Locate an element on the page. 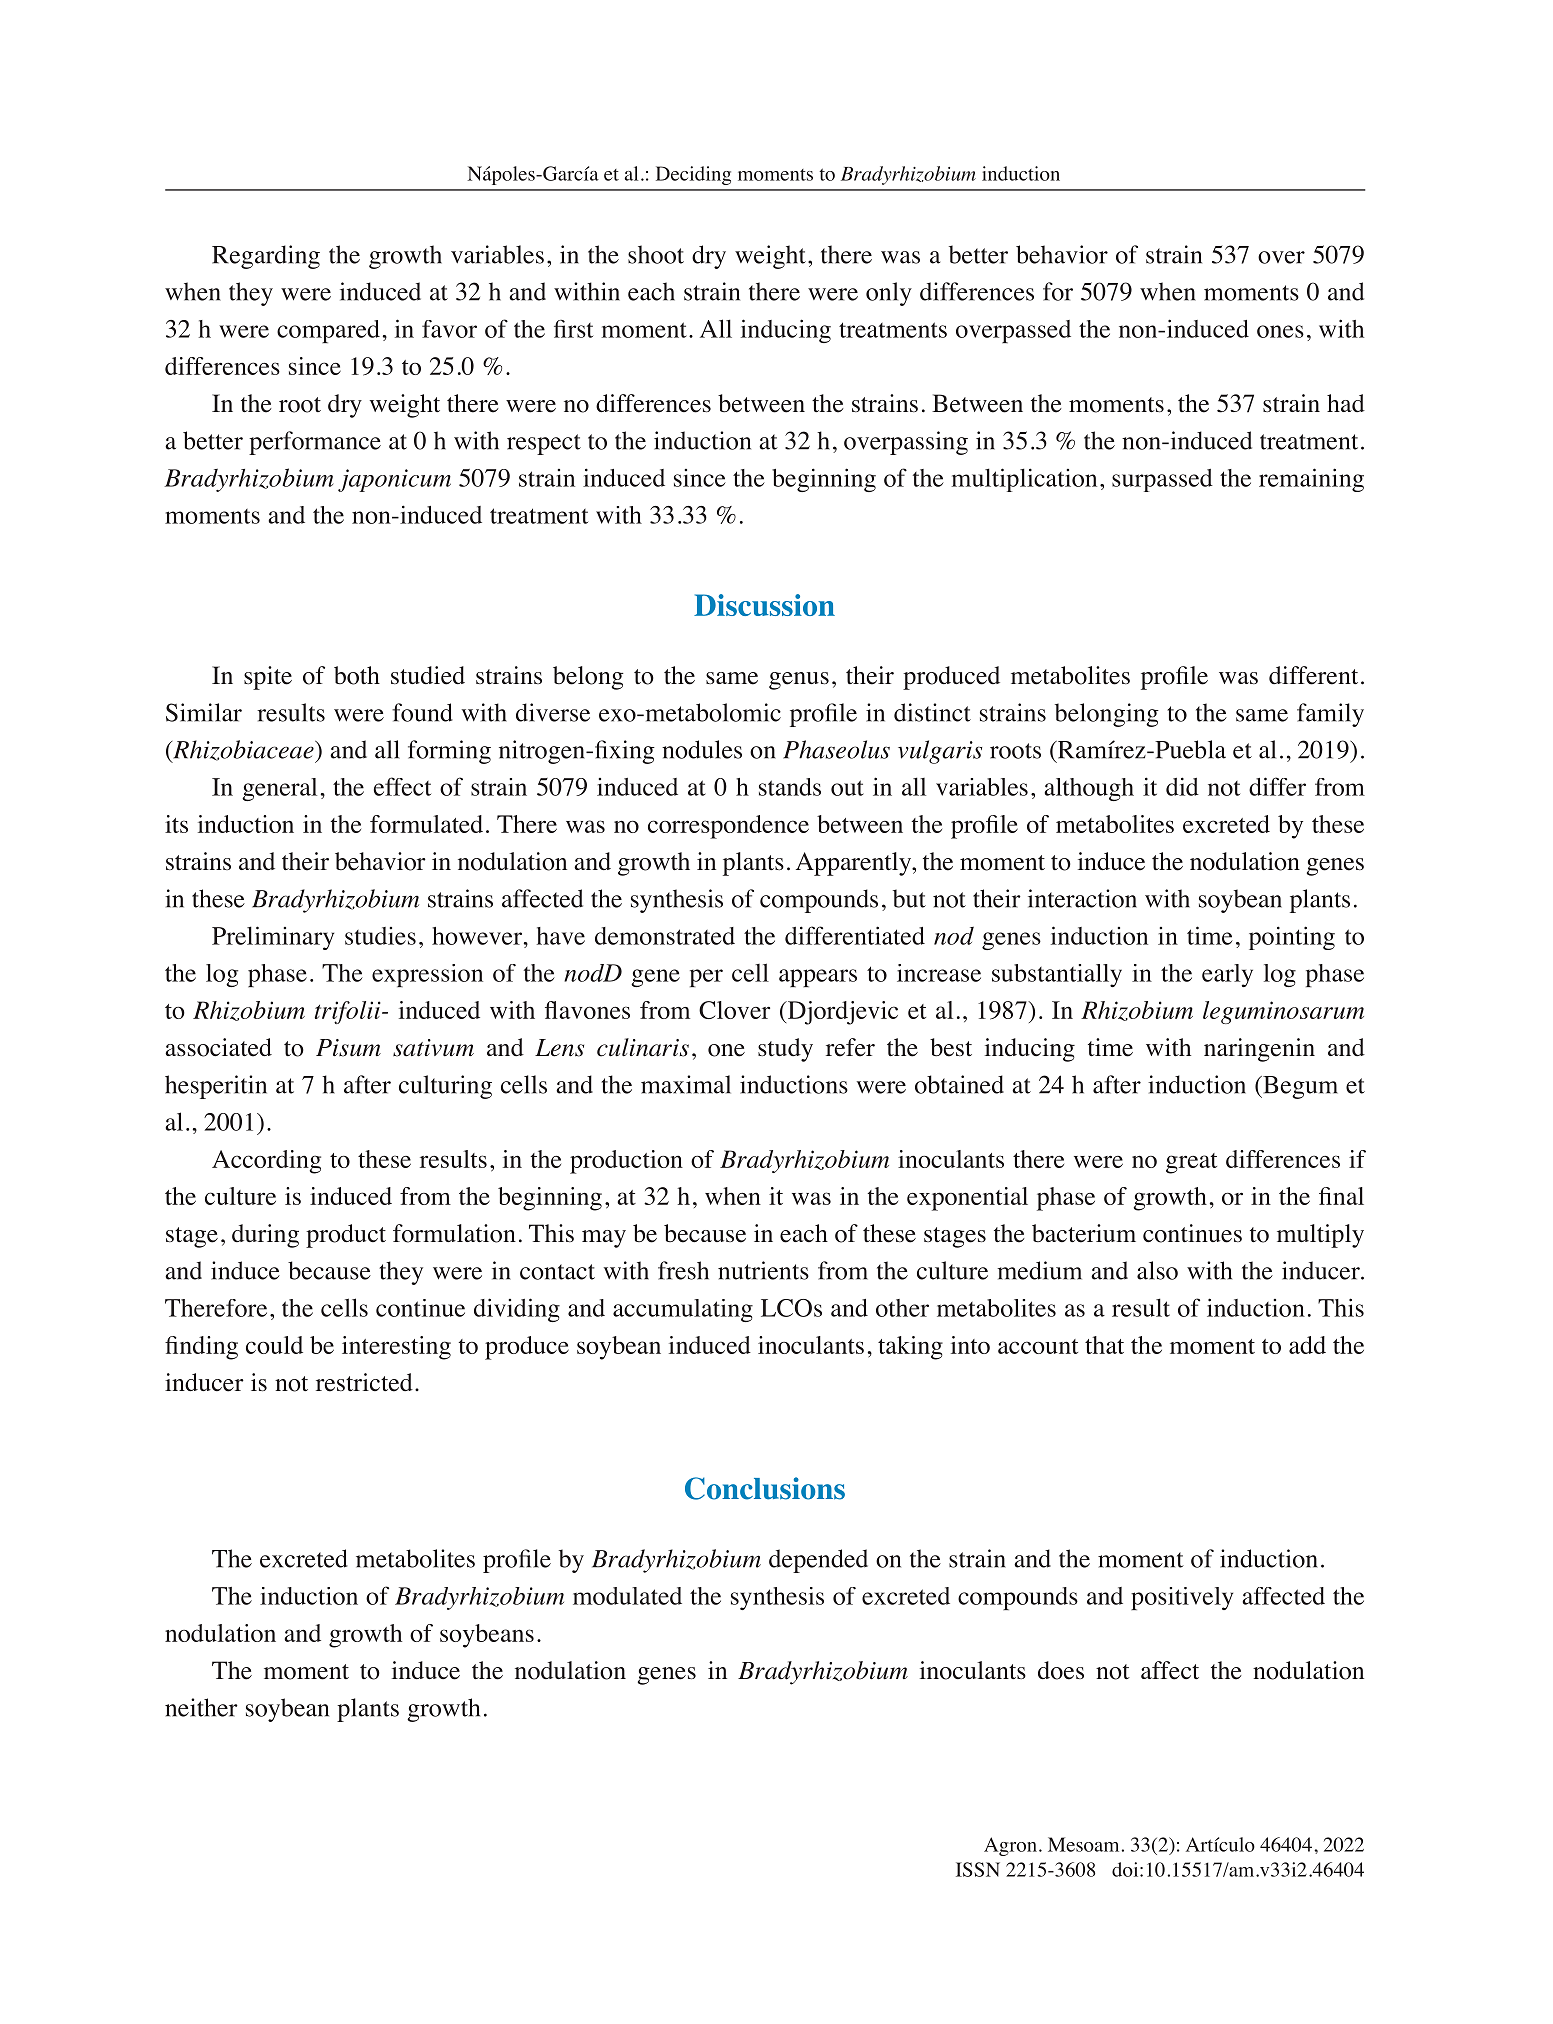 Image resolution: width=1553 pixels, height=2024 pixels. associated is located at coordinates (218, 1047).
